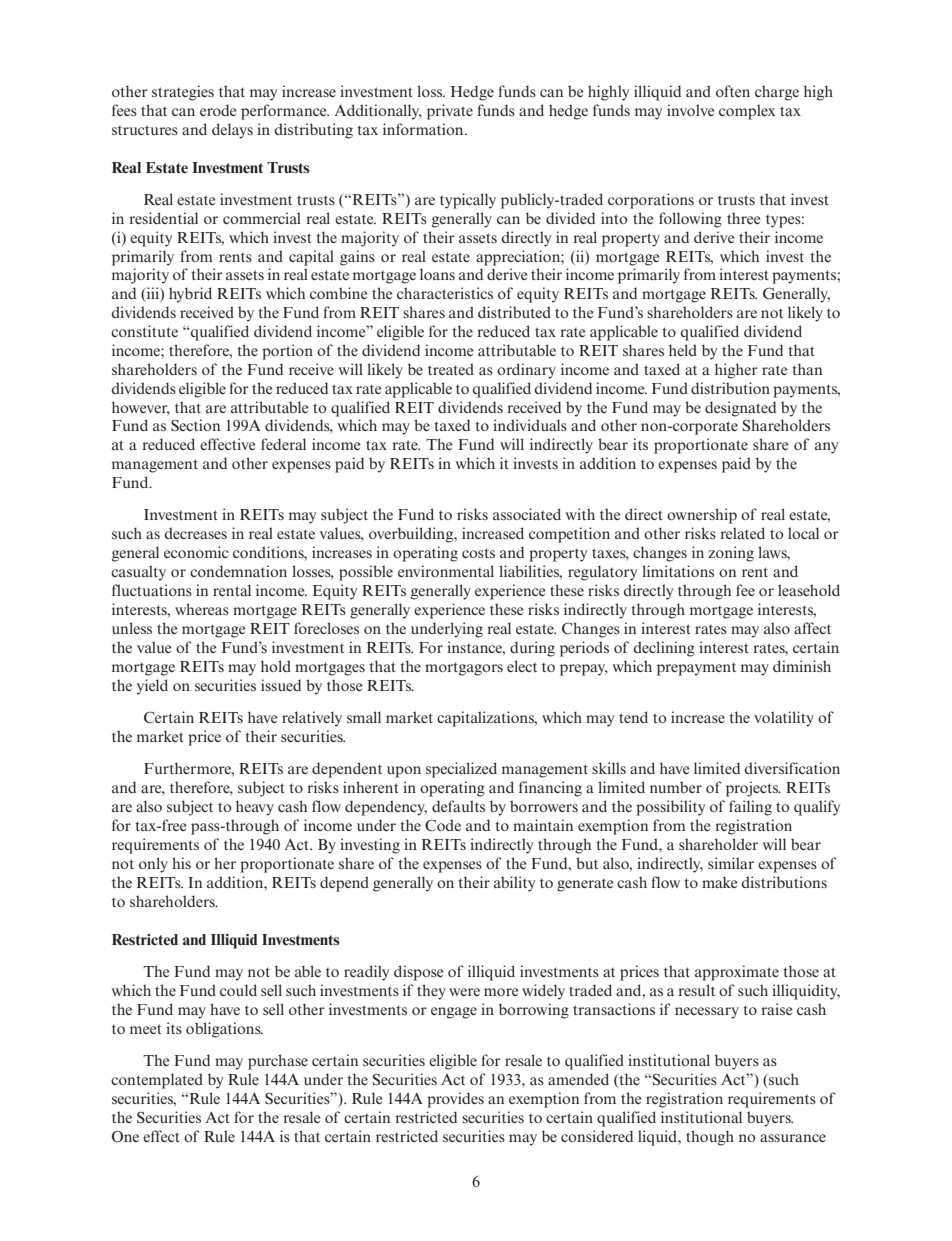 The image size is (952, 1241). I want to click on provides, so click(455, 1100).
